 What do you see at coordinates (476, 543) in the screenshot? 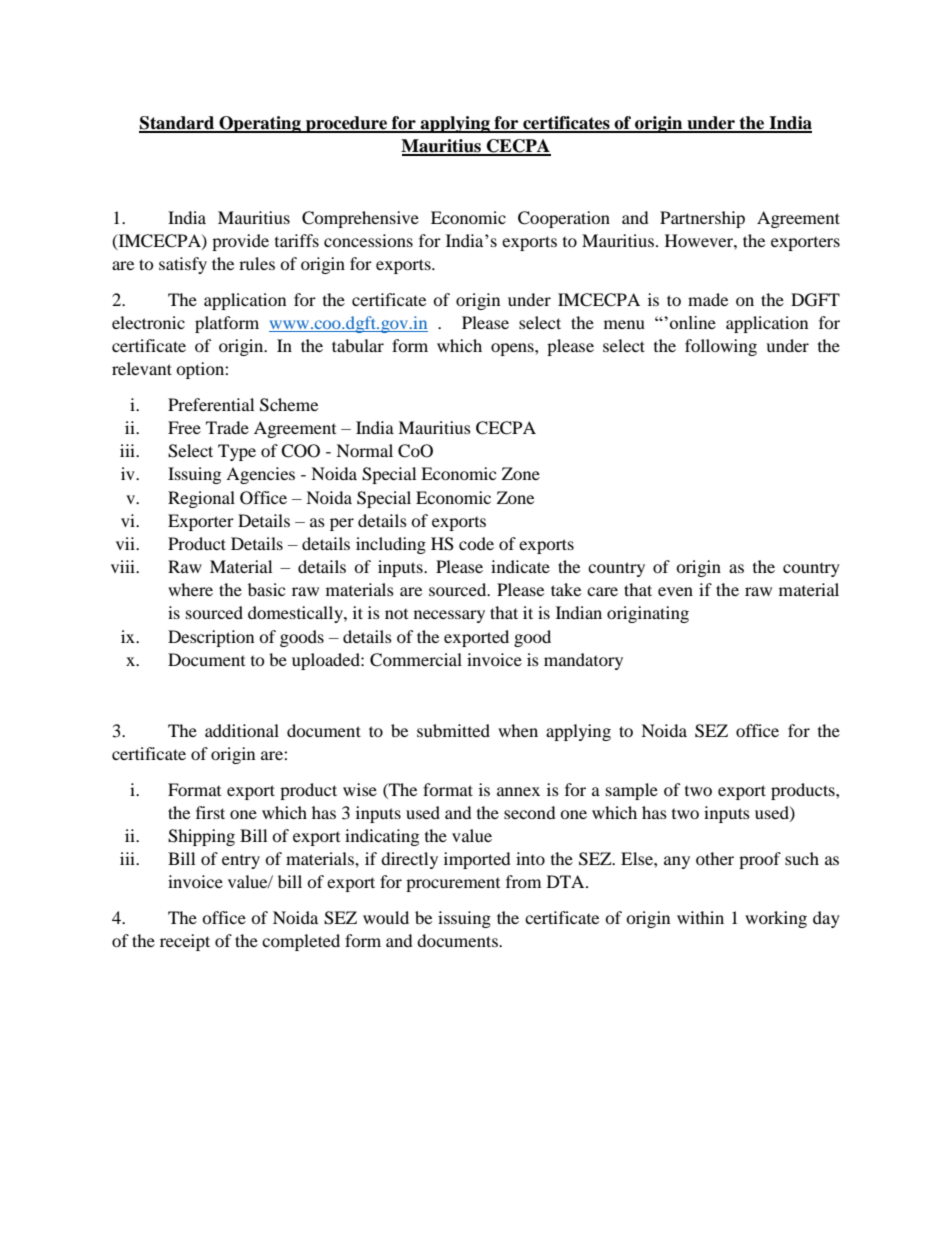
I see `code` at bounding box center [476, 543].
